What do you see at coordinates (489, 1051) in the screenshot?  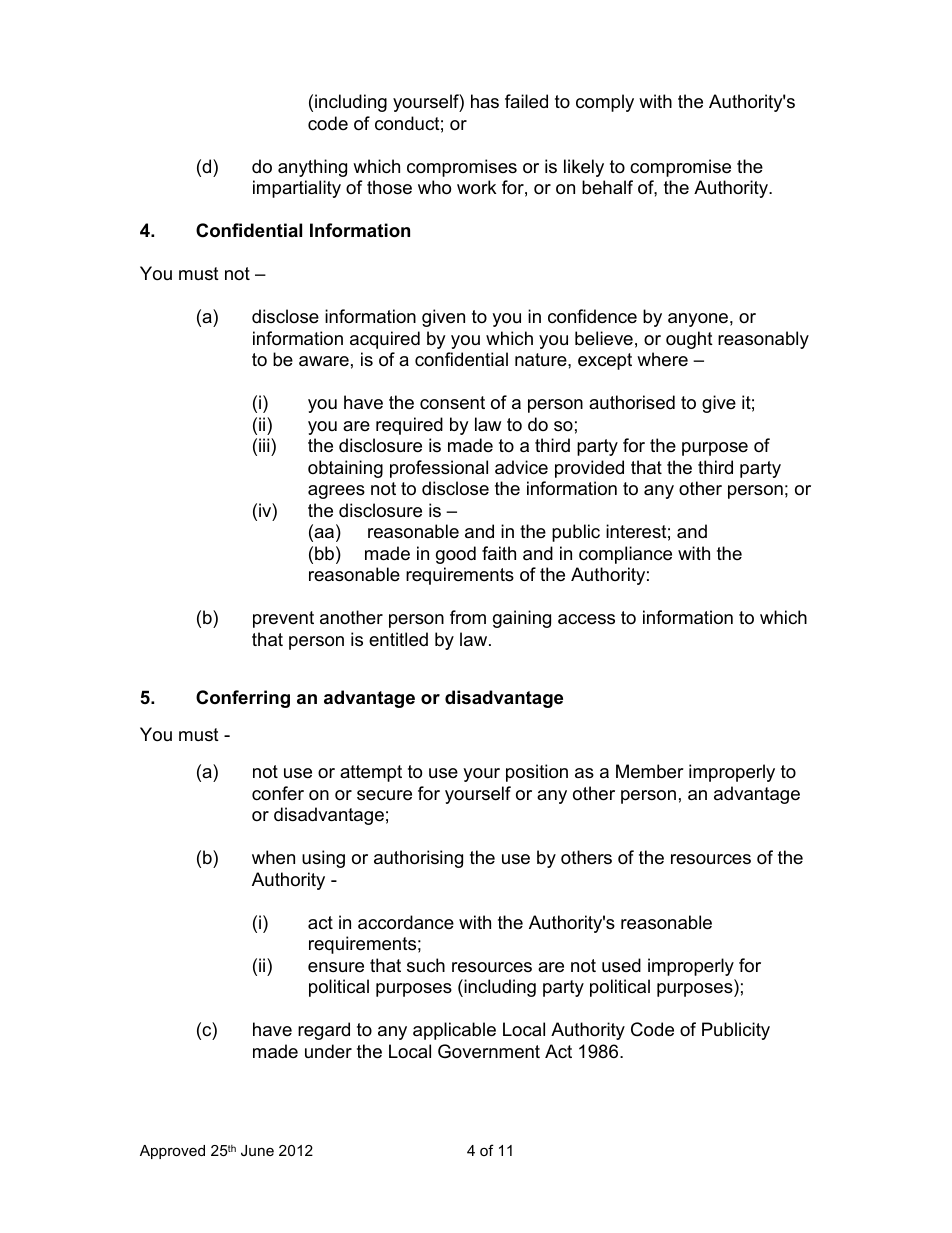 I see `Government` at bounding box center [489, 1051].
